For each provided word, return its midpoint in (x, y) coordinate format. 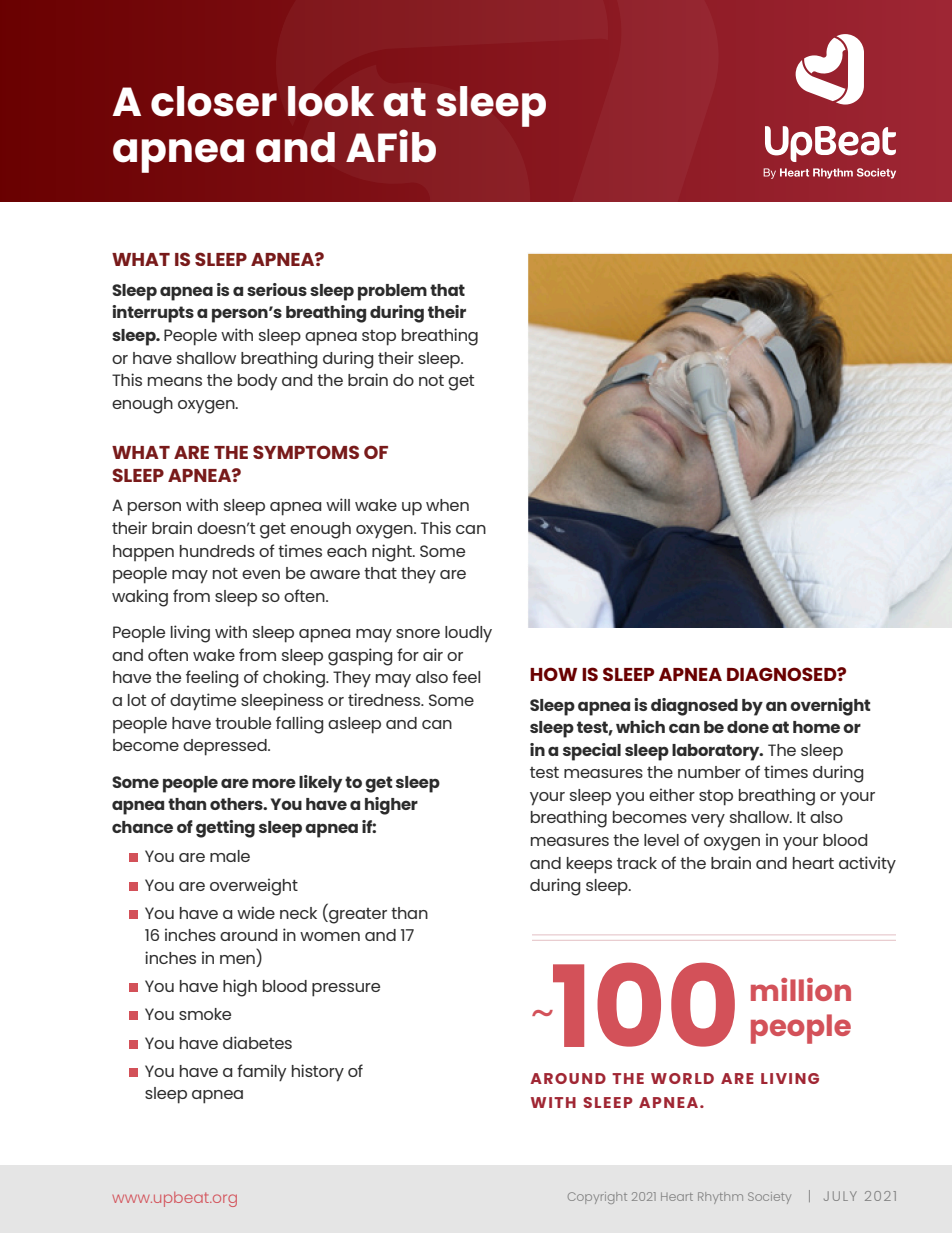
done (748, 727)
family (261, 1072)
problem (392, 292)
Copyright (597, 1198)
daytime (203, 702)
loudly (468, 634)
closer (214, 101)
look (331, 101)
